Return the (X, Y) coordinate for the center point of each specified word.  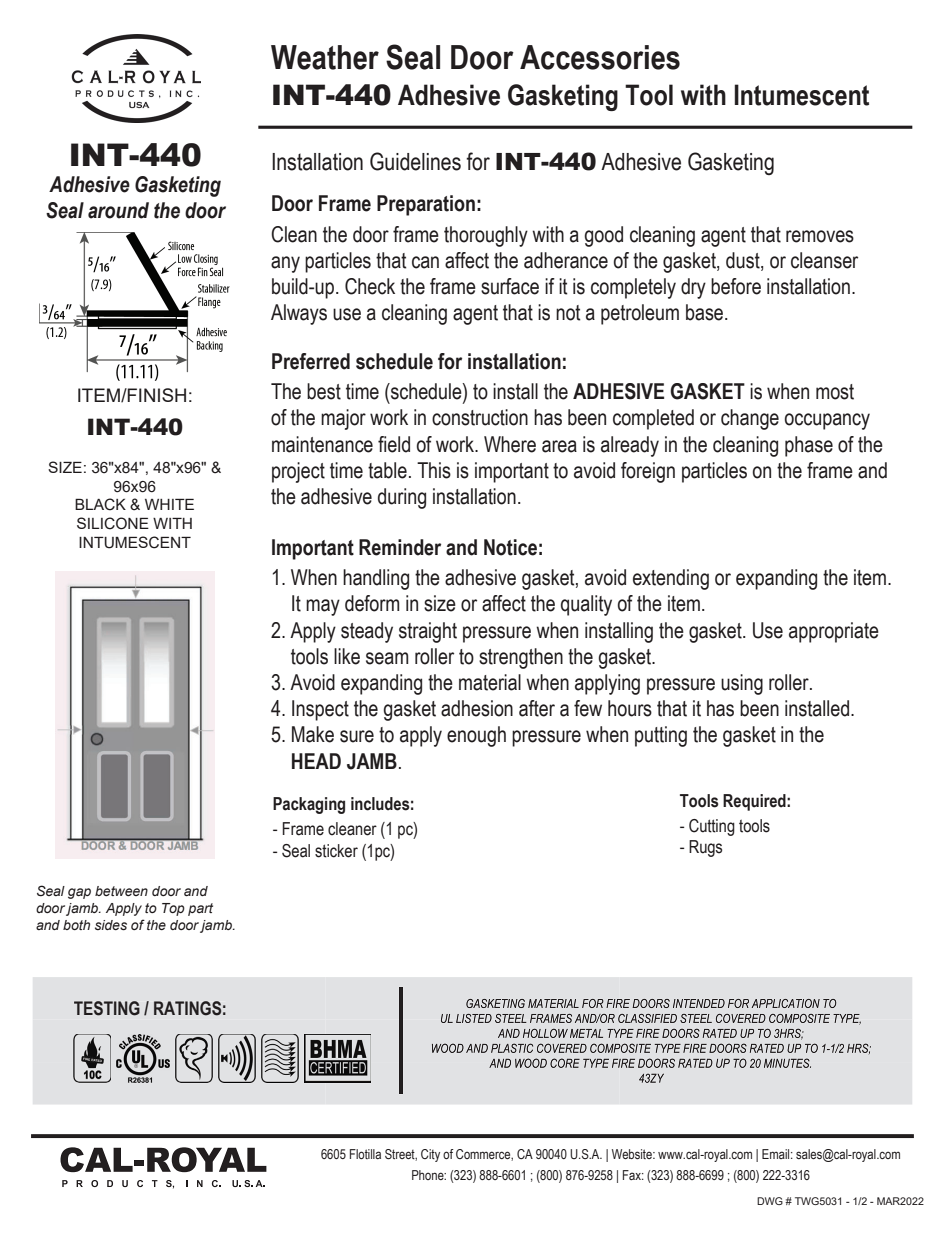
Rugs (705, 848)
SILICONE (113, 523)
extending (671, 579)
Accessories (600, 57)
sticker (336, 851)
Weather (325, 57)
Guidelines (415, 161)
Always (299, 314)
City (430, 1155)
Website (633, 1154)
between (121, 891)
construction (480, 417)
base (706, 312)
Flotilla (365, 1154)
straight (428, 632)
